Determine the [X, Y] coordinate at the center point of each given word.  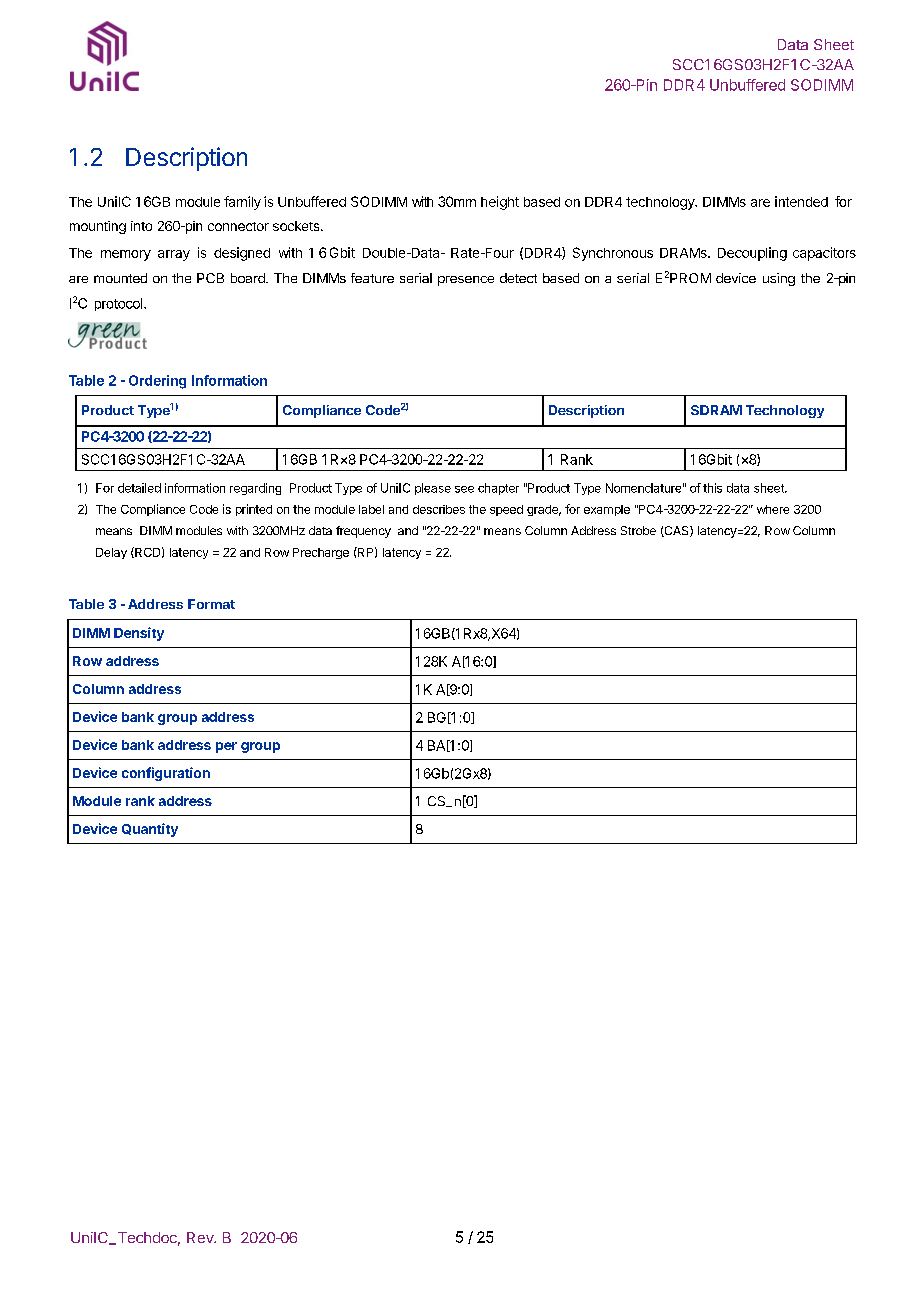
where [773, 509]
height [500, 203]
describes [439, 509]
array [174, 255]
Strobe [638, 530]
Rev [201, 1237]
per [226, 747]
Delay [111, 553]
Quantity [150, 830]
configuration [166, 774]
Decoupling [752, 254]
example [607, 510]
